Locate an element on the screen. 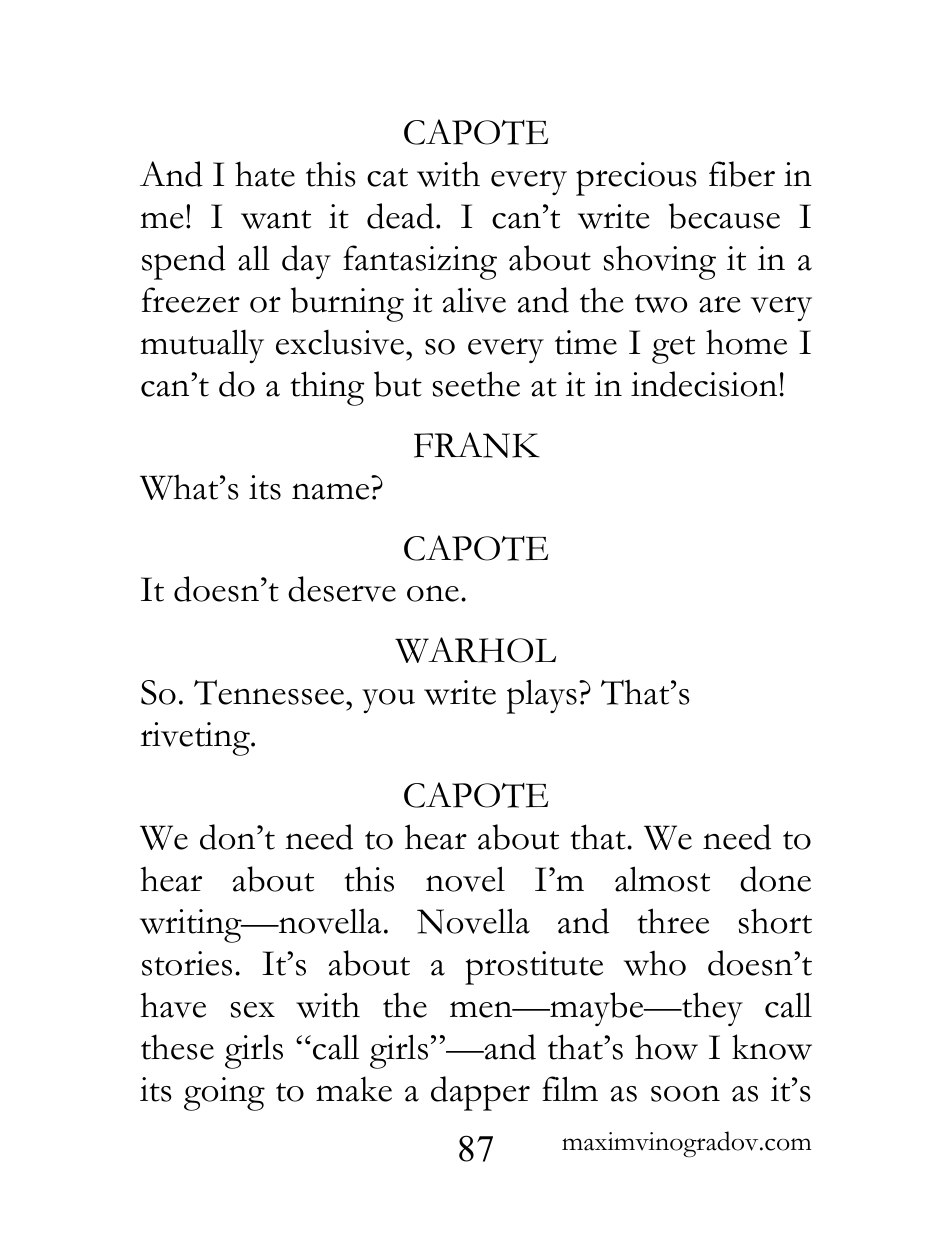 The width and height of the screenshot is (952, 1233). deserve is located at coordinates (342, 589).
